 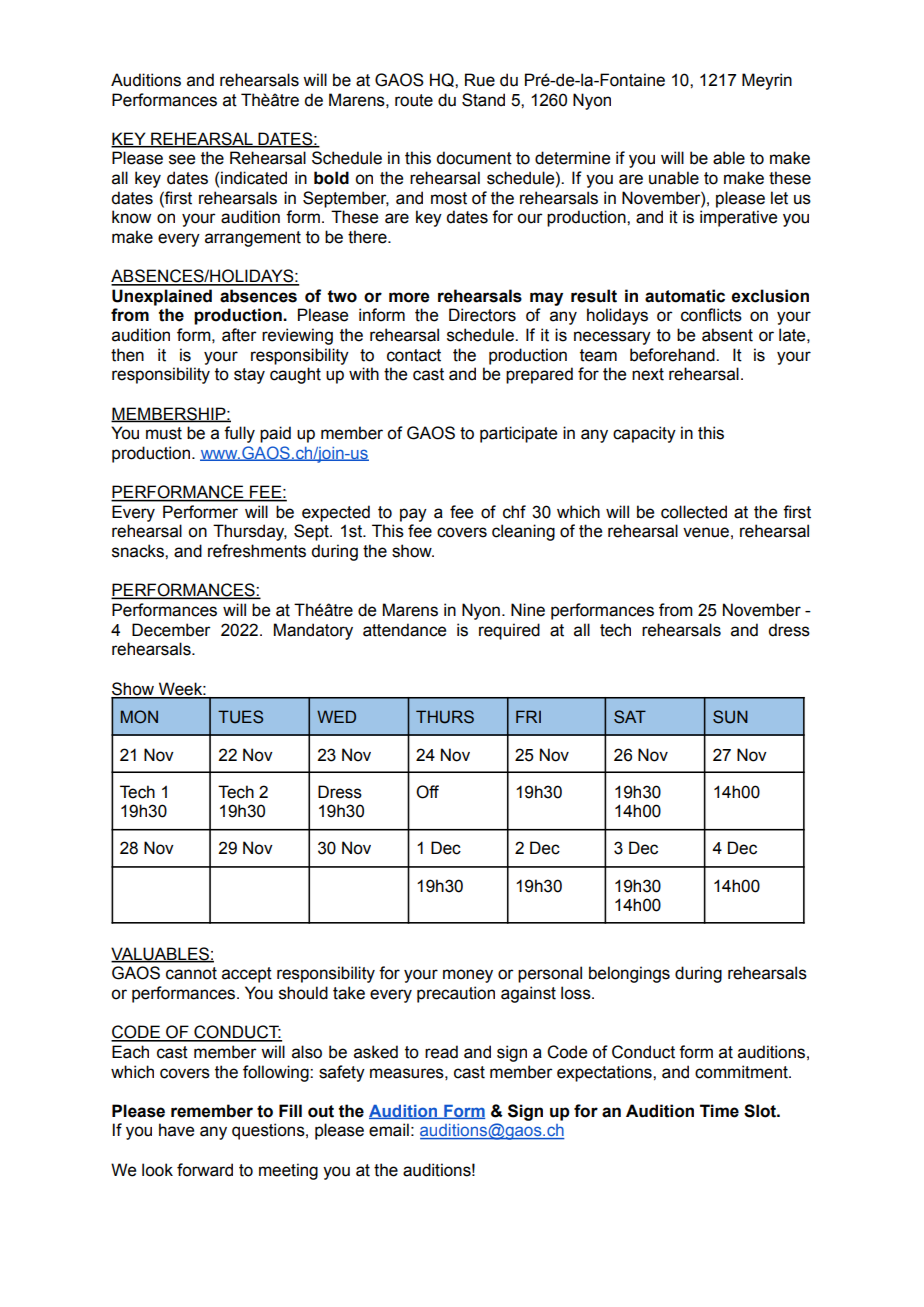 I want to click on Stand, so click(x=483, y=100).
